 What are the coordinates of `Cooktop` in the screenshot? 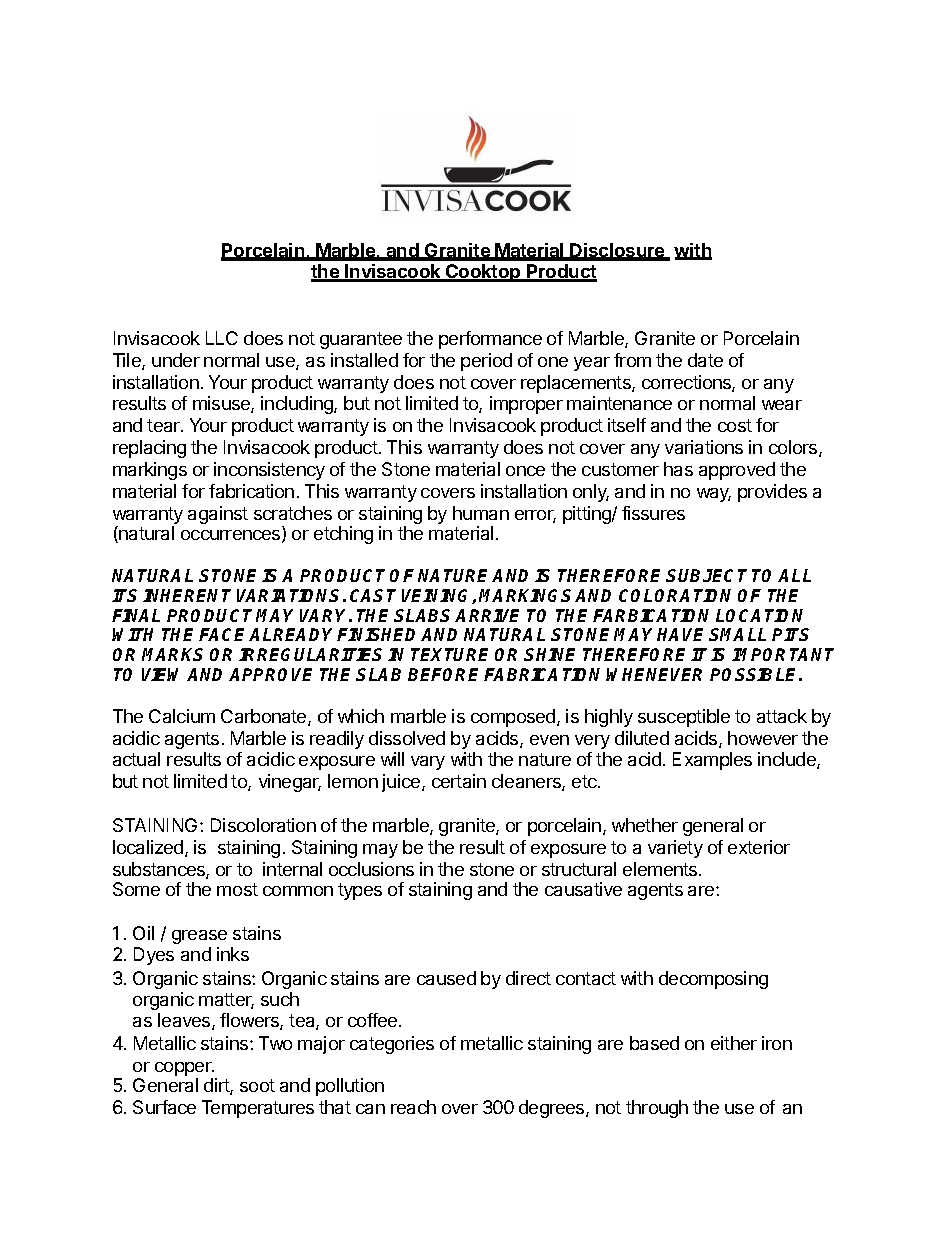 It's located at (483, 273).
